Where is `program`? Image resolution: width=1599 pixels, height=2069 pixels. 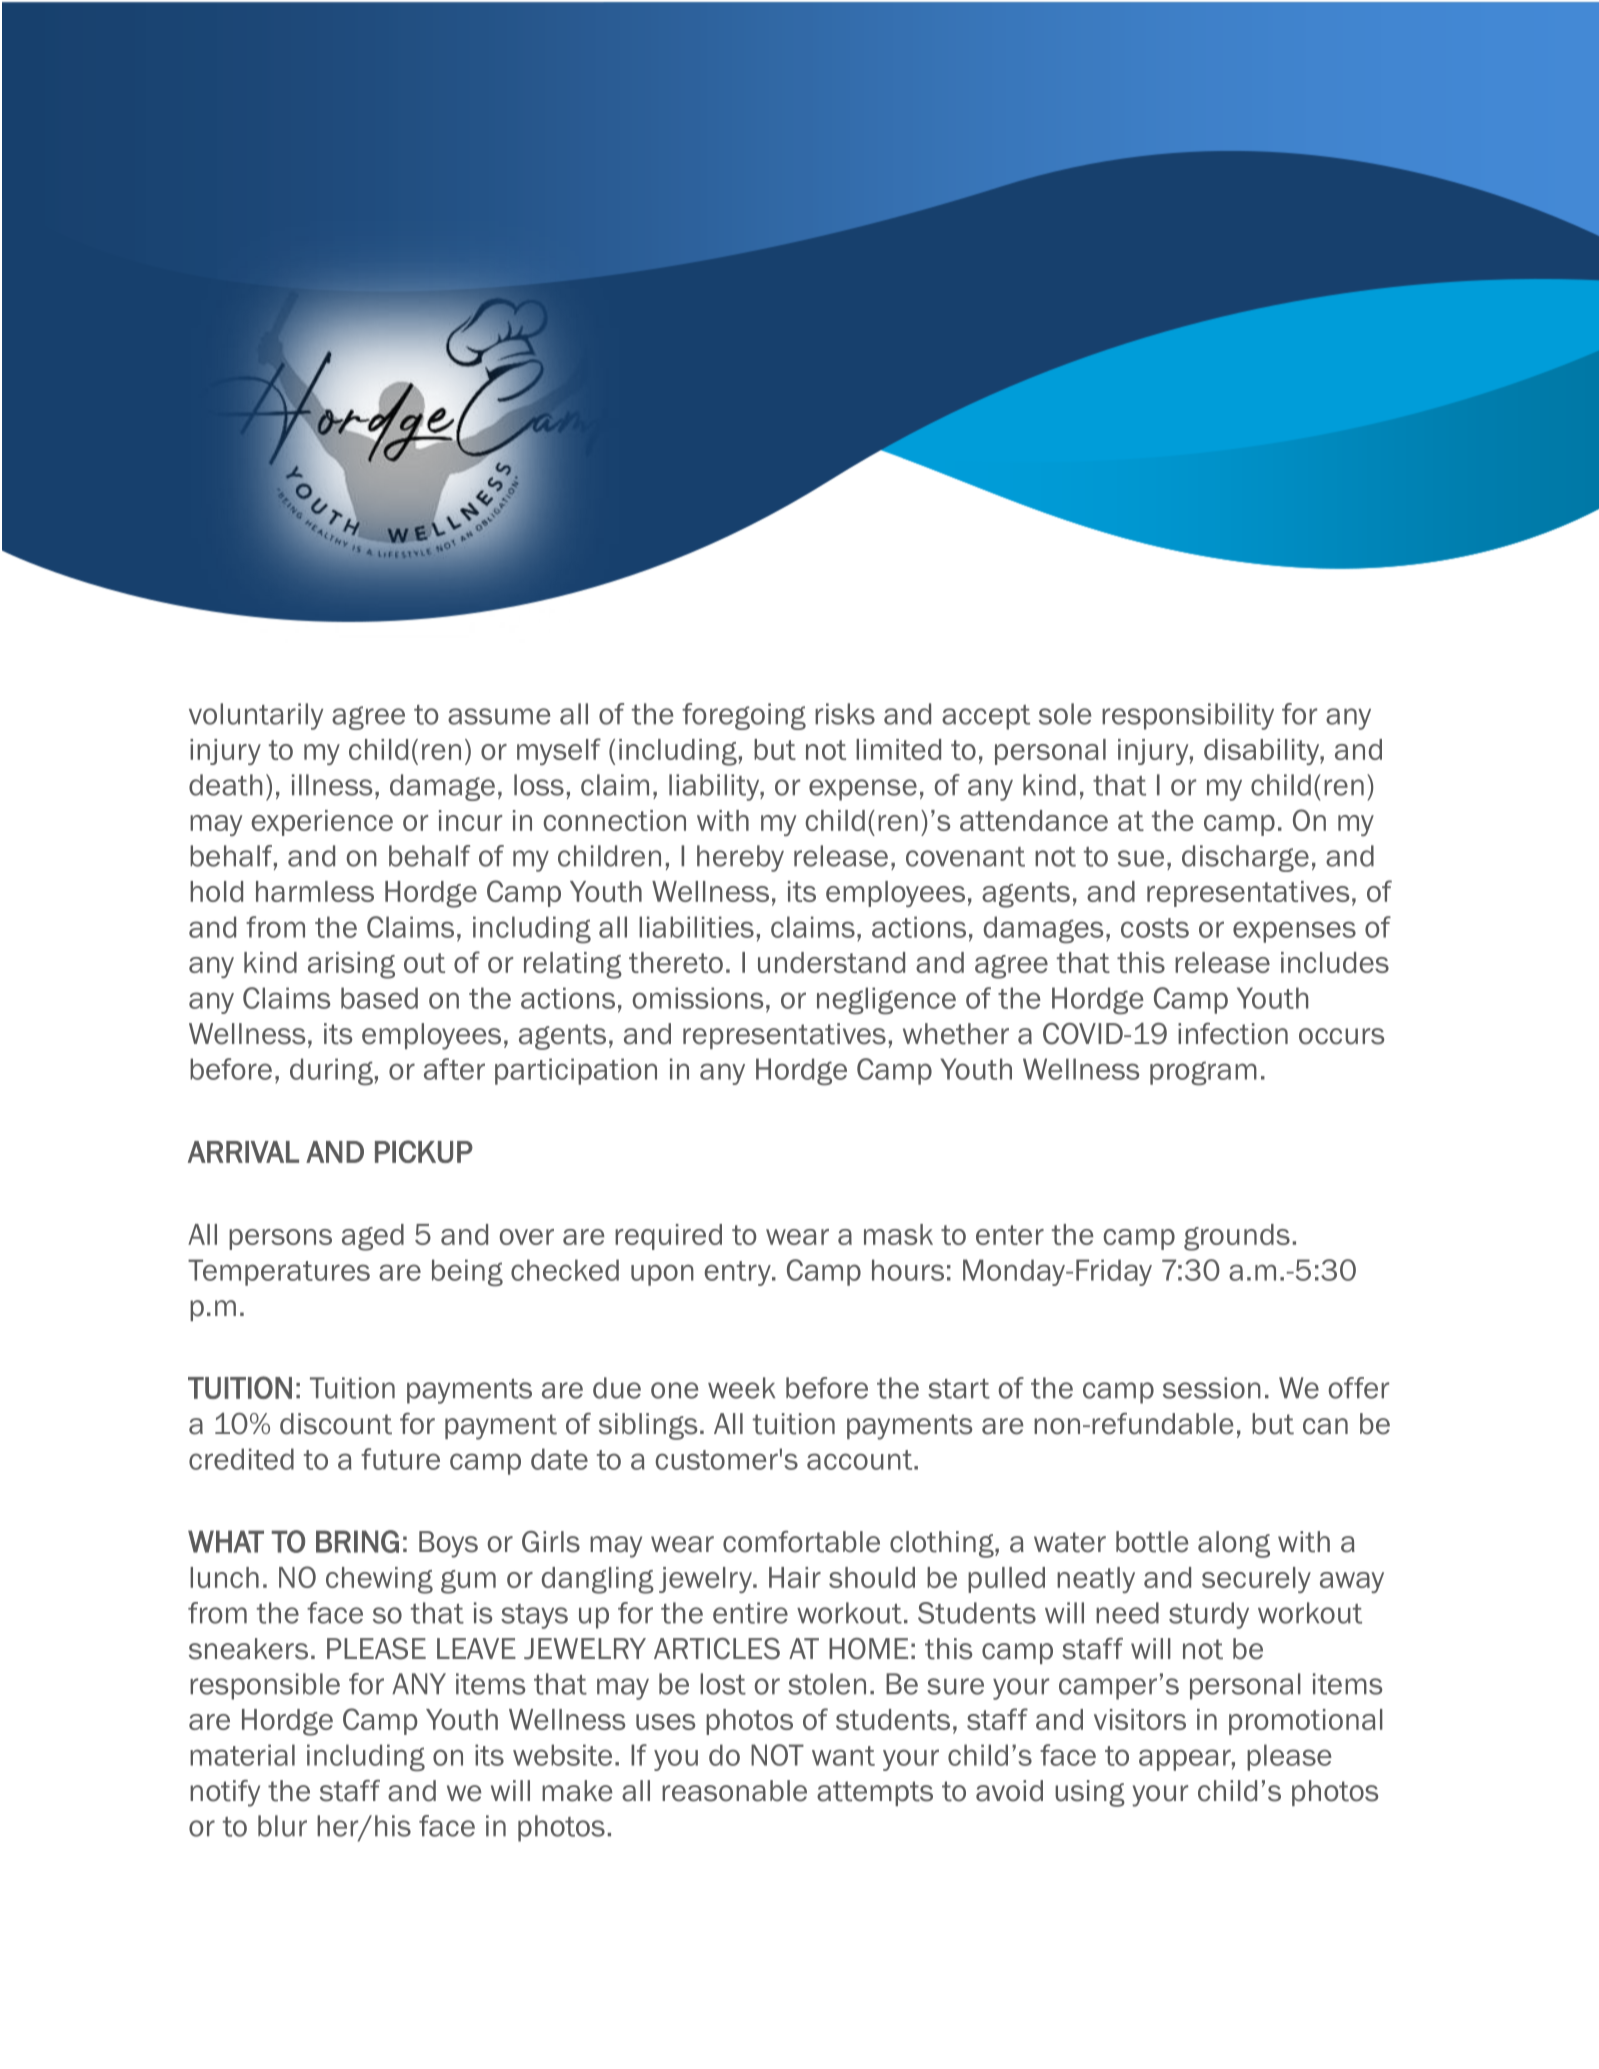 program is located at coordinates (1203, 1073).
